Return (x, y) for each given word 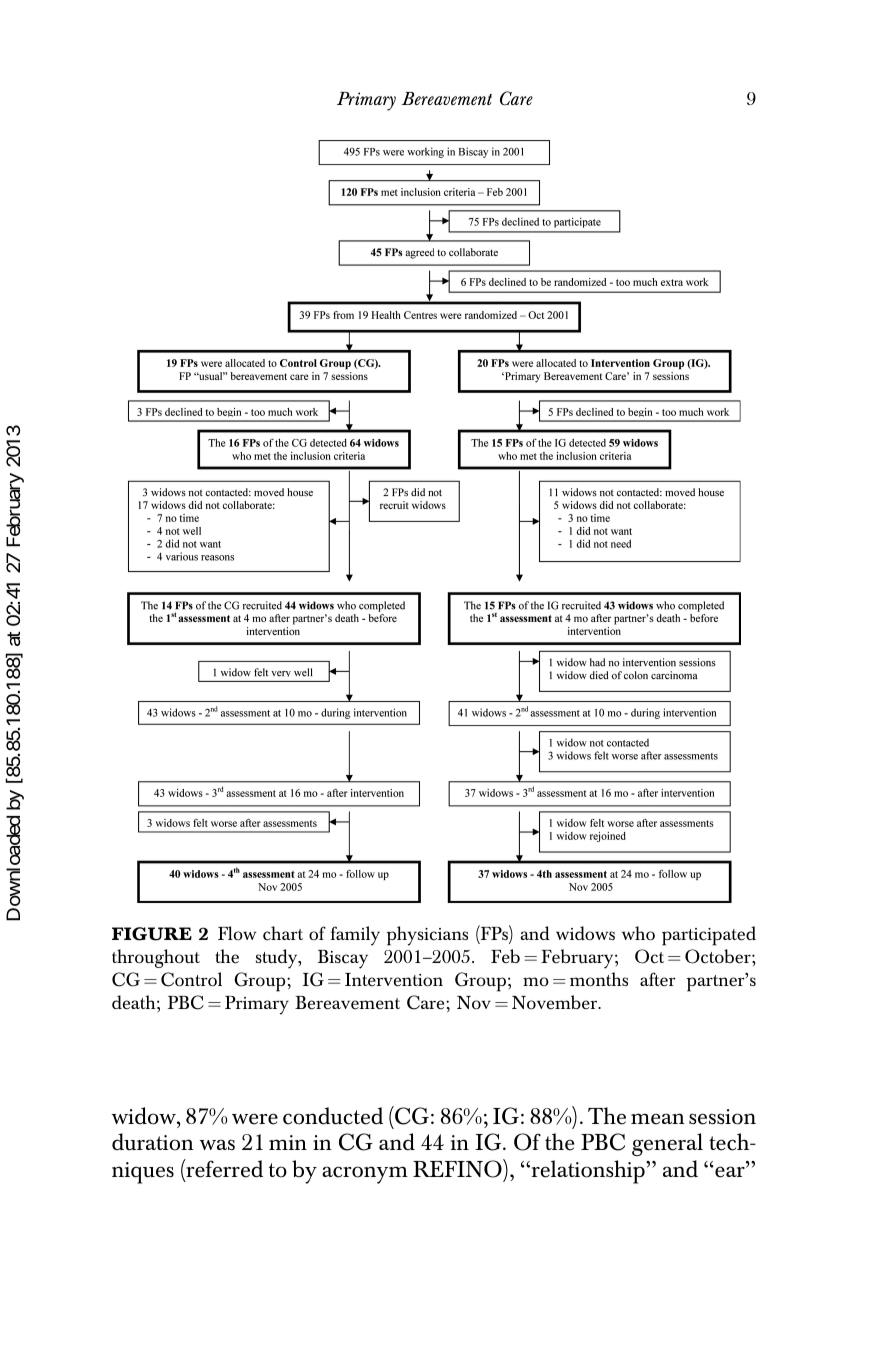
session (722, 1117)
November (556, 1002)
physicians (427, 936)
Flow (237, 933)
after (658, 979)
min (288, 1142)
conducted (333, 1116)
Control (191, 979)
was (217, 1144)
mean (658, 1119)
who (638, 933)
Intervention (394, 980)
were (255, 1119)
